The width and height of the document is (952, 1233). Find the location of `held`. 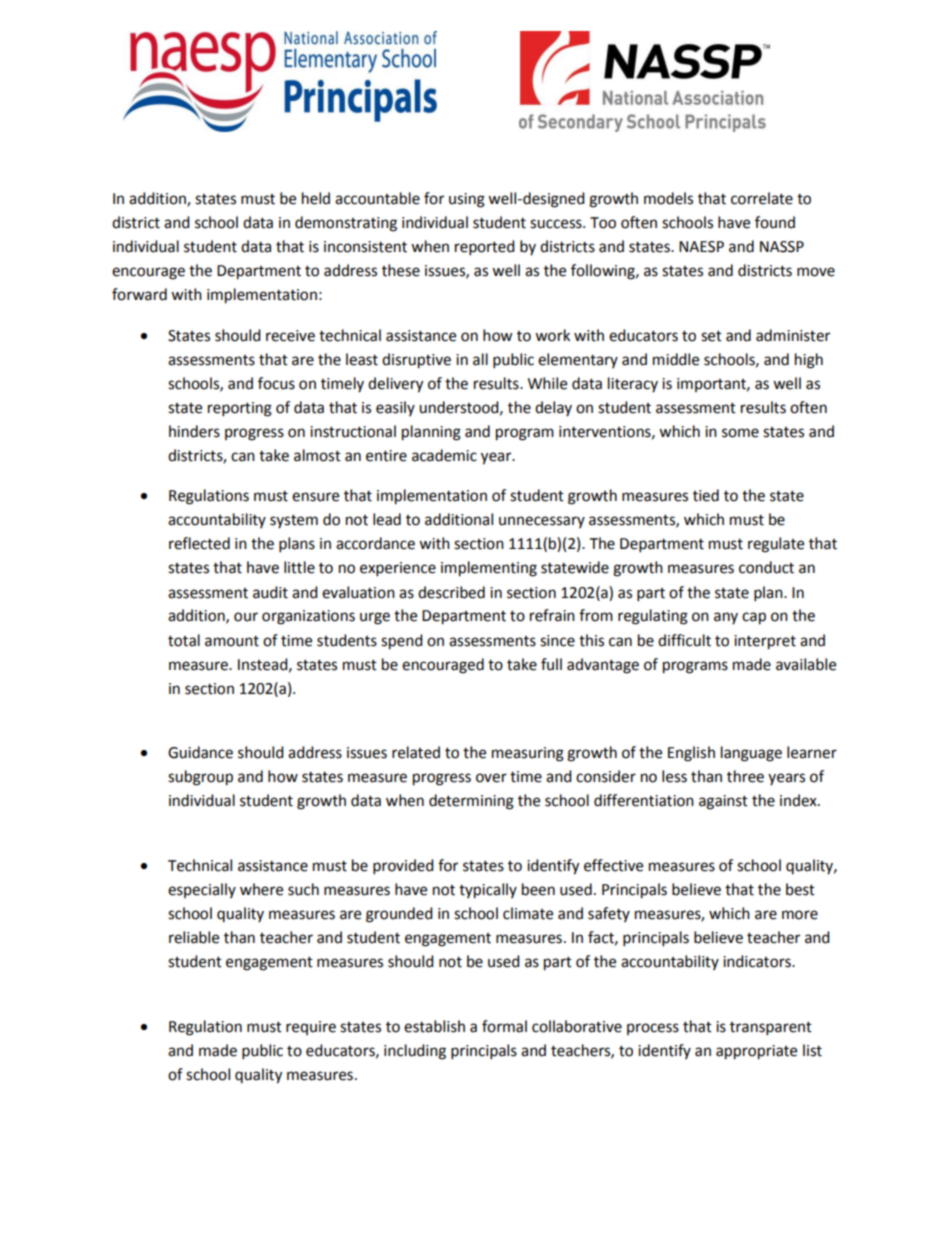

held is located at coordinates (316, 198).
